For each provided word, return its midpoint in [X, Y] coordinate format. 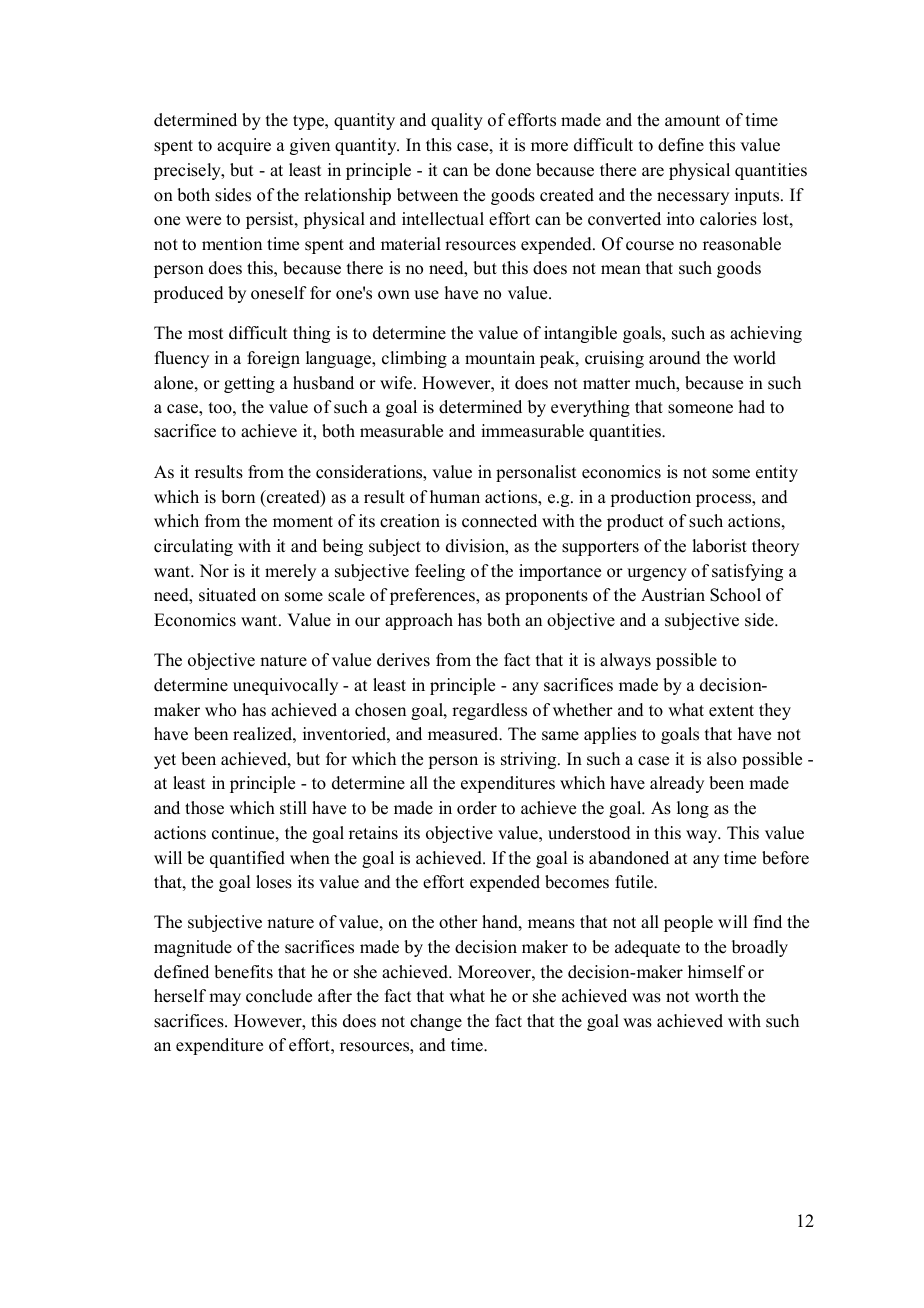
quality [457, 121]
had [752, 407]
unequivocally [285, 686]
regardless [489, 711]
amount [692, 121]
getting [249, 384]
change [436, 1022]
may [225, 999]
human [455, 497]
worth [717, 996]
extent [731, 711]
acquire [244, 146]
